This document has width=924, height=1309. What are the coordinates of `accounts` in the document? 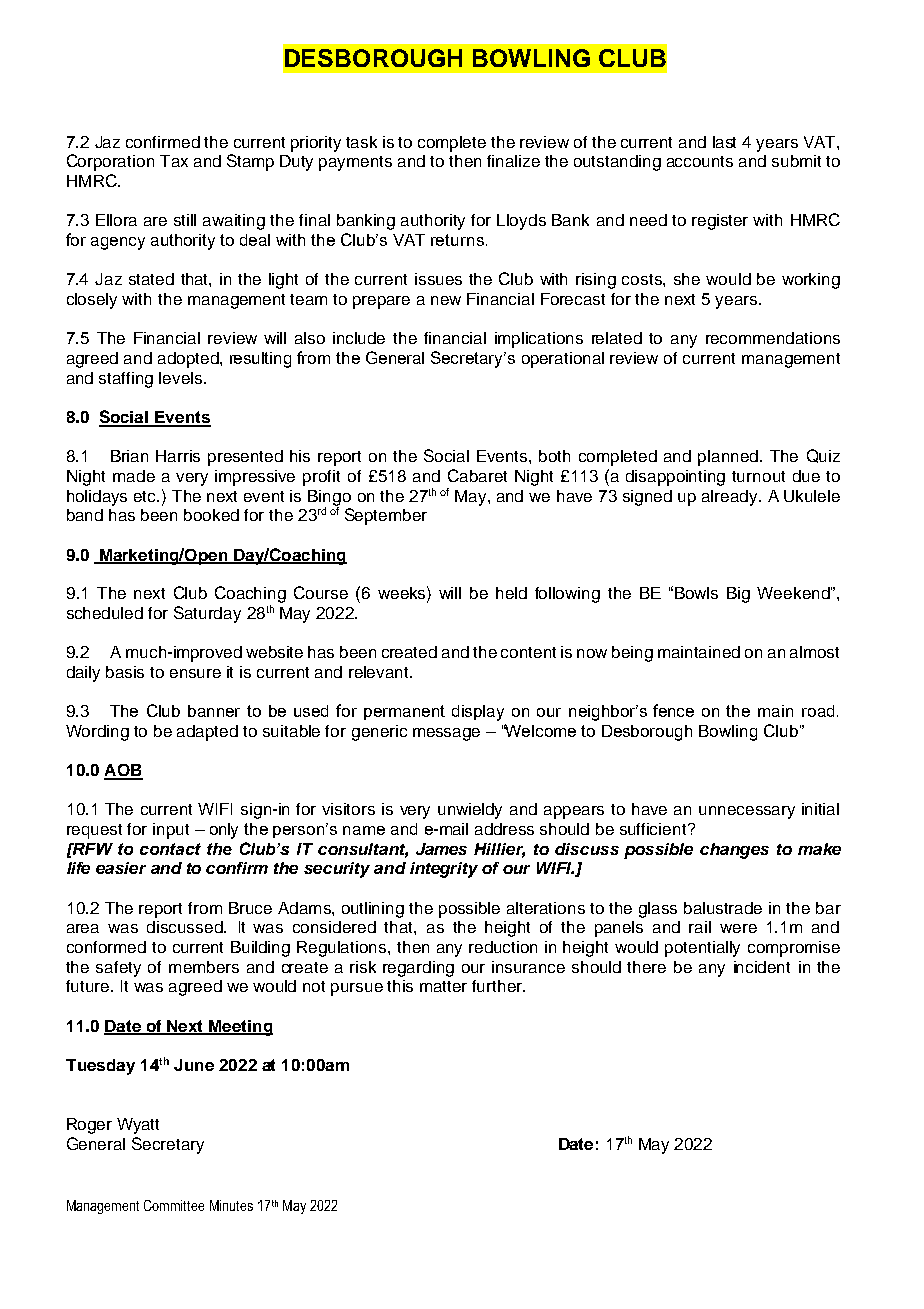 It's located at (700, 161).
